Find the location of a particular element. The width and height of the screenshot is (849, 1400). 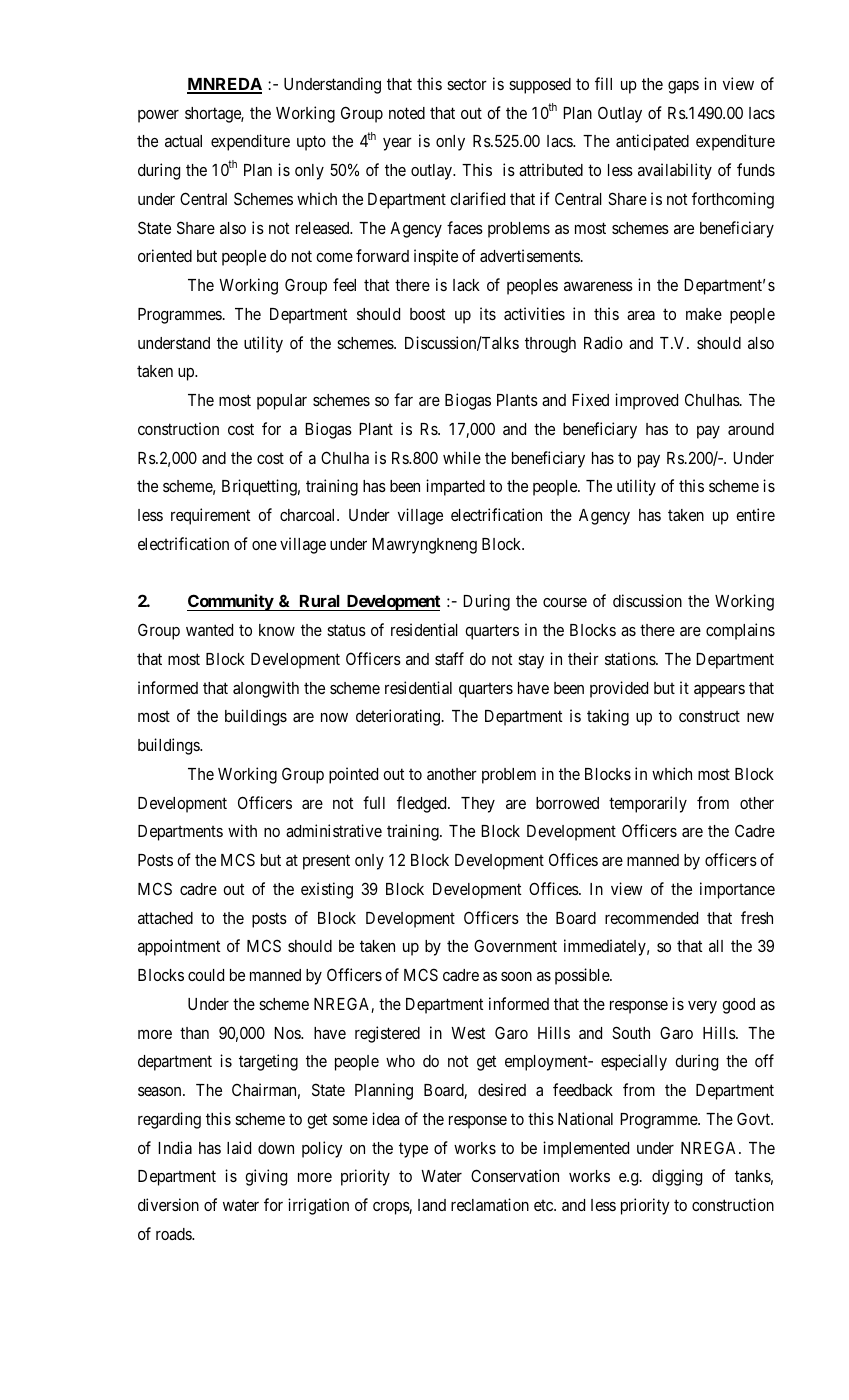

giving is located at coordinates (266, 1177).
